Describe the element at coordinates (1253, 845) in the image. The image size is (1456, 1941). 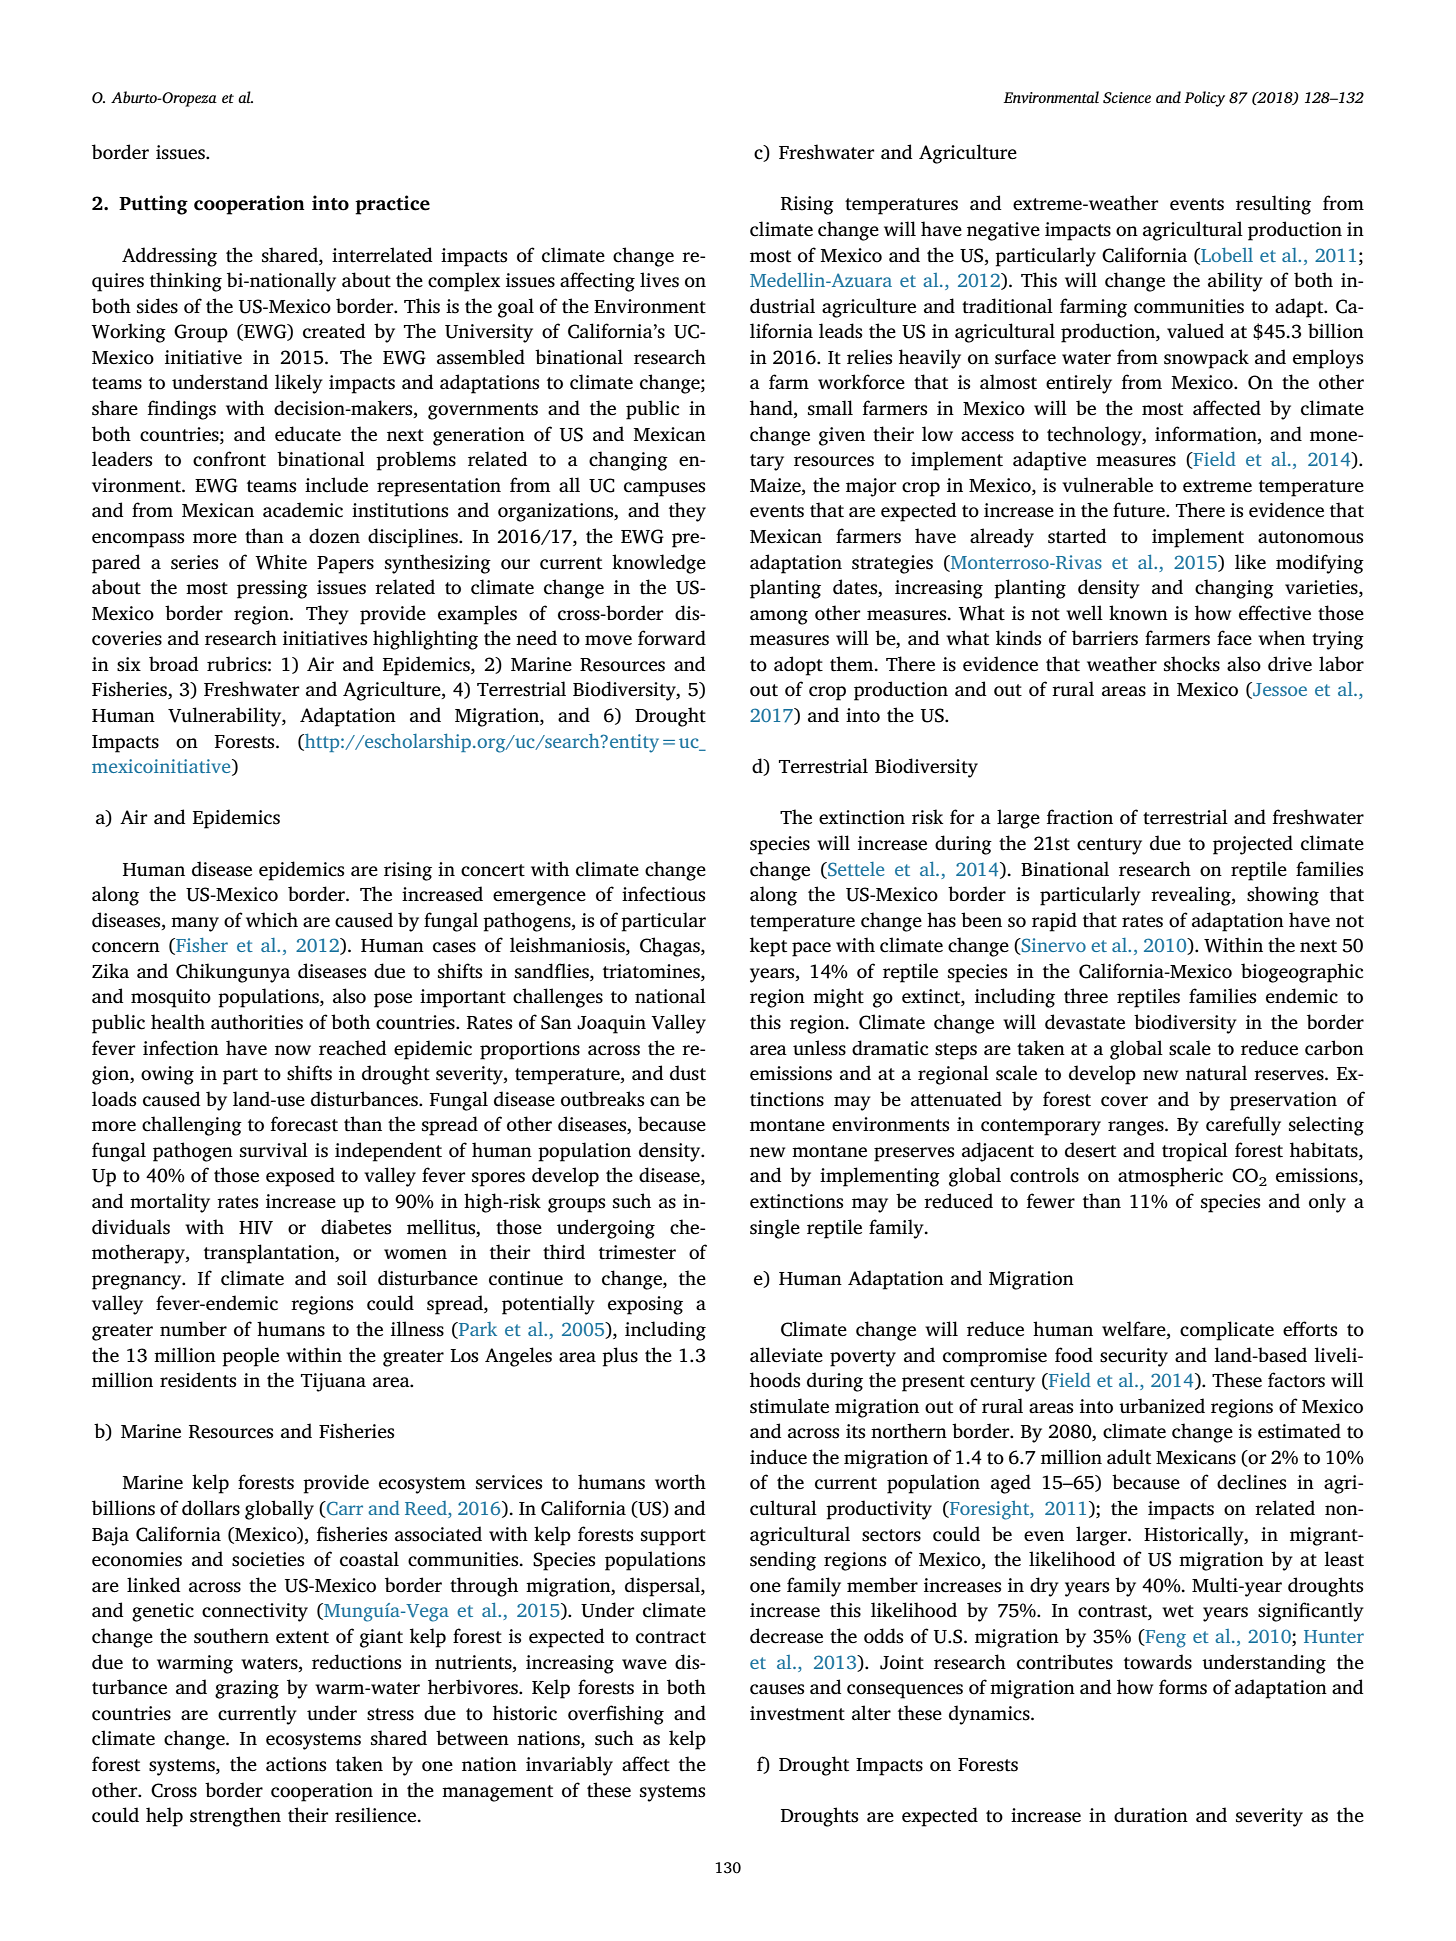
I see `projected` at that location.
